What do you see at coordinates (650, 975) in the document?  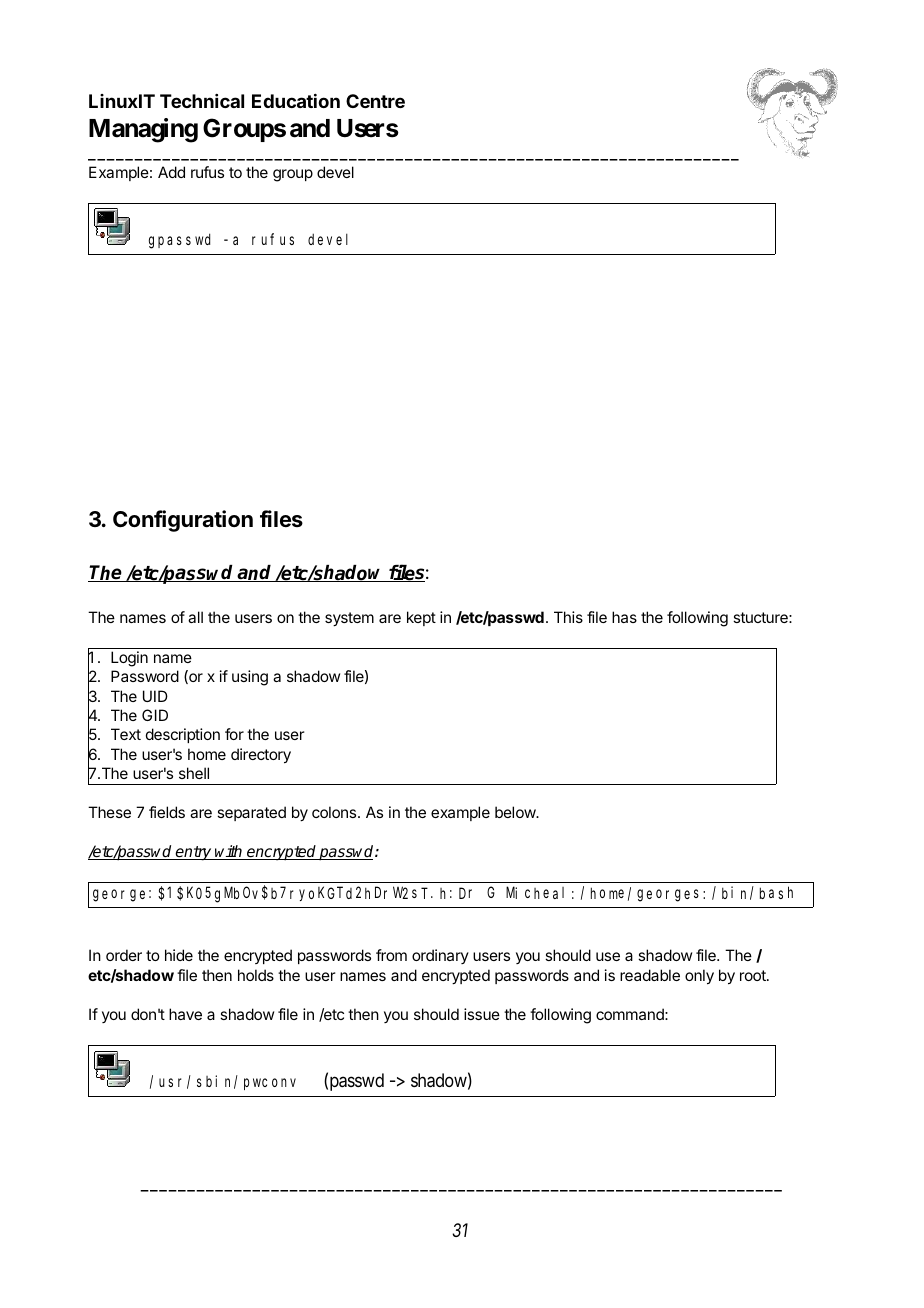 I see `readable` at bounding box center [650, 975].
